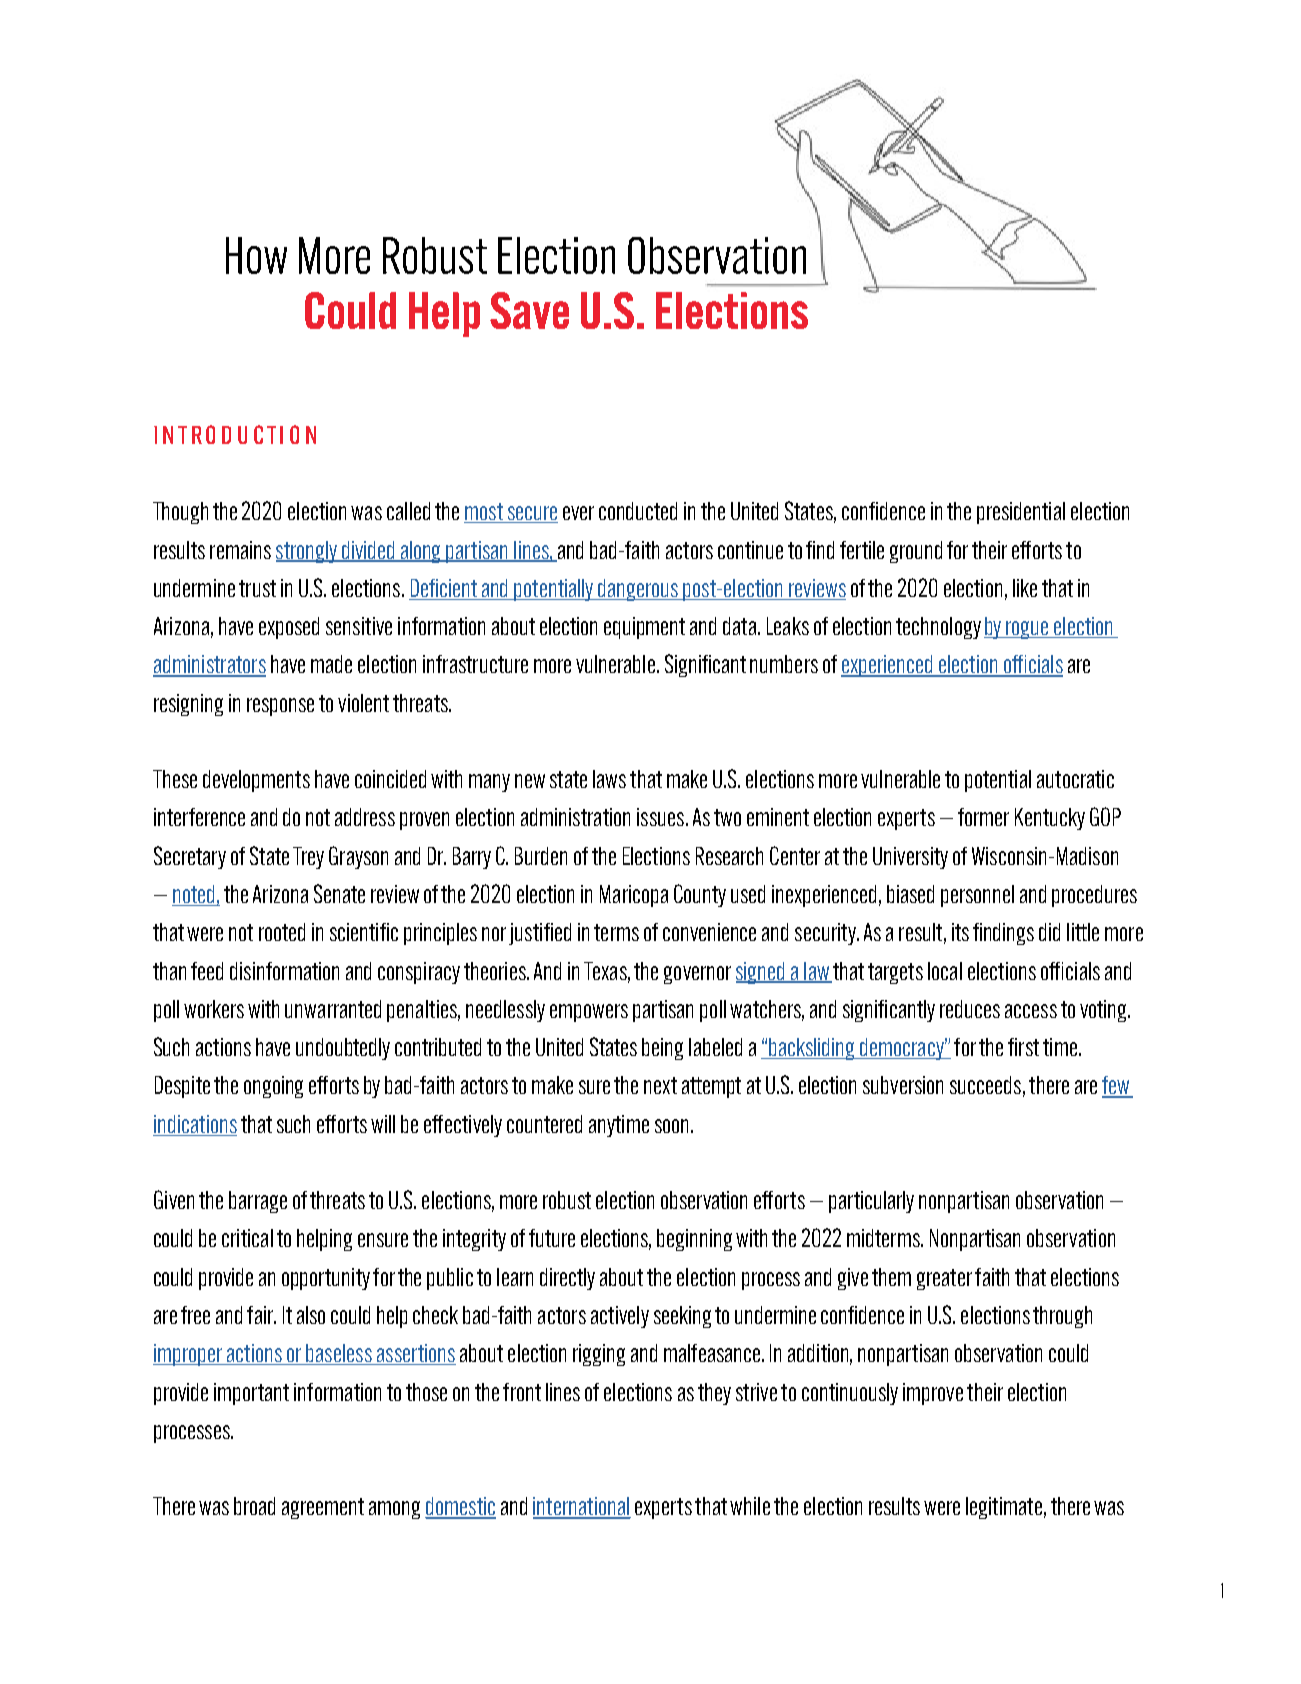  I want to click on Trey, so click(308, 858).
